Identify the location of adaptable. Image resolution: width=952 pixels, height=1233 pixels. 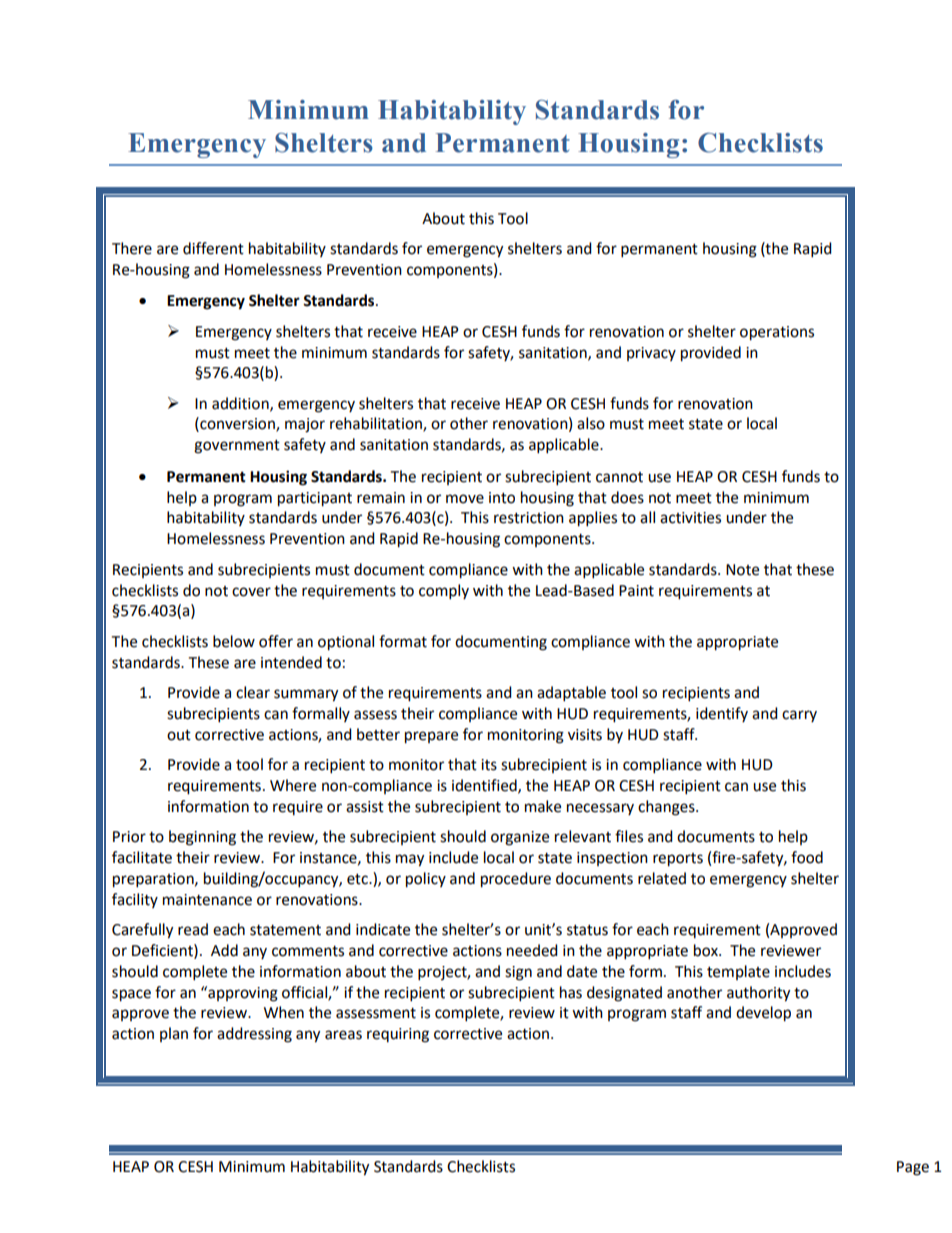
(571, 694).
